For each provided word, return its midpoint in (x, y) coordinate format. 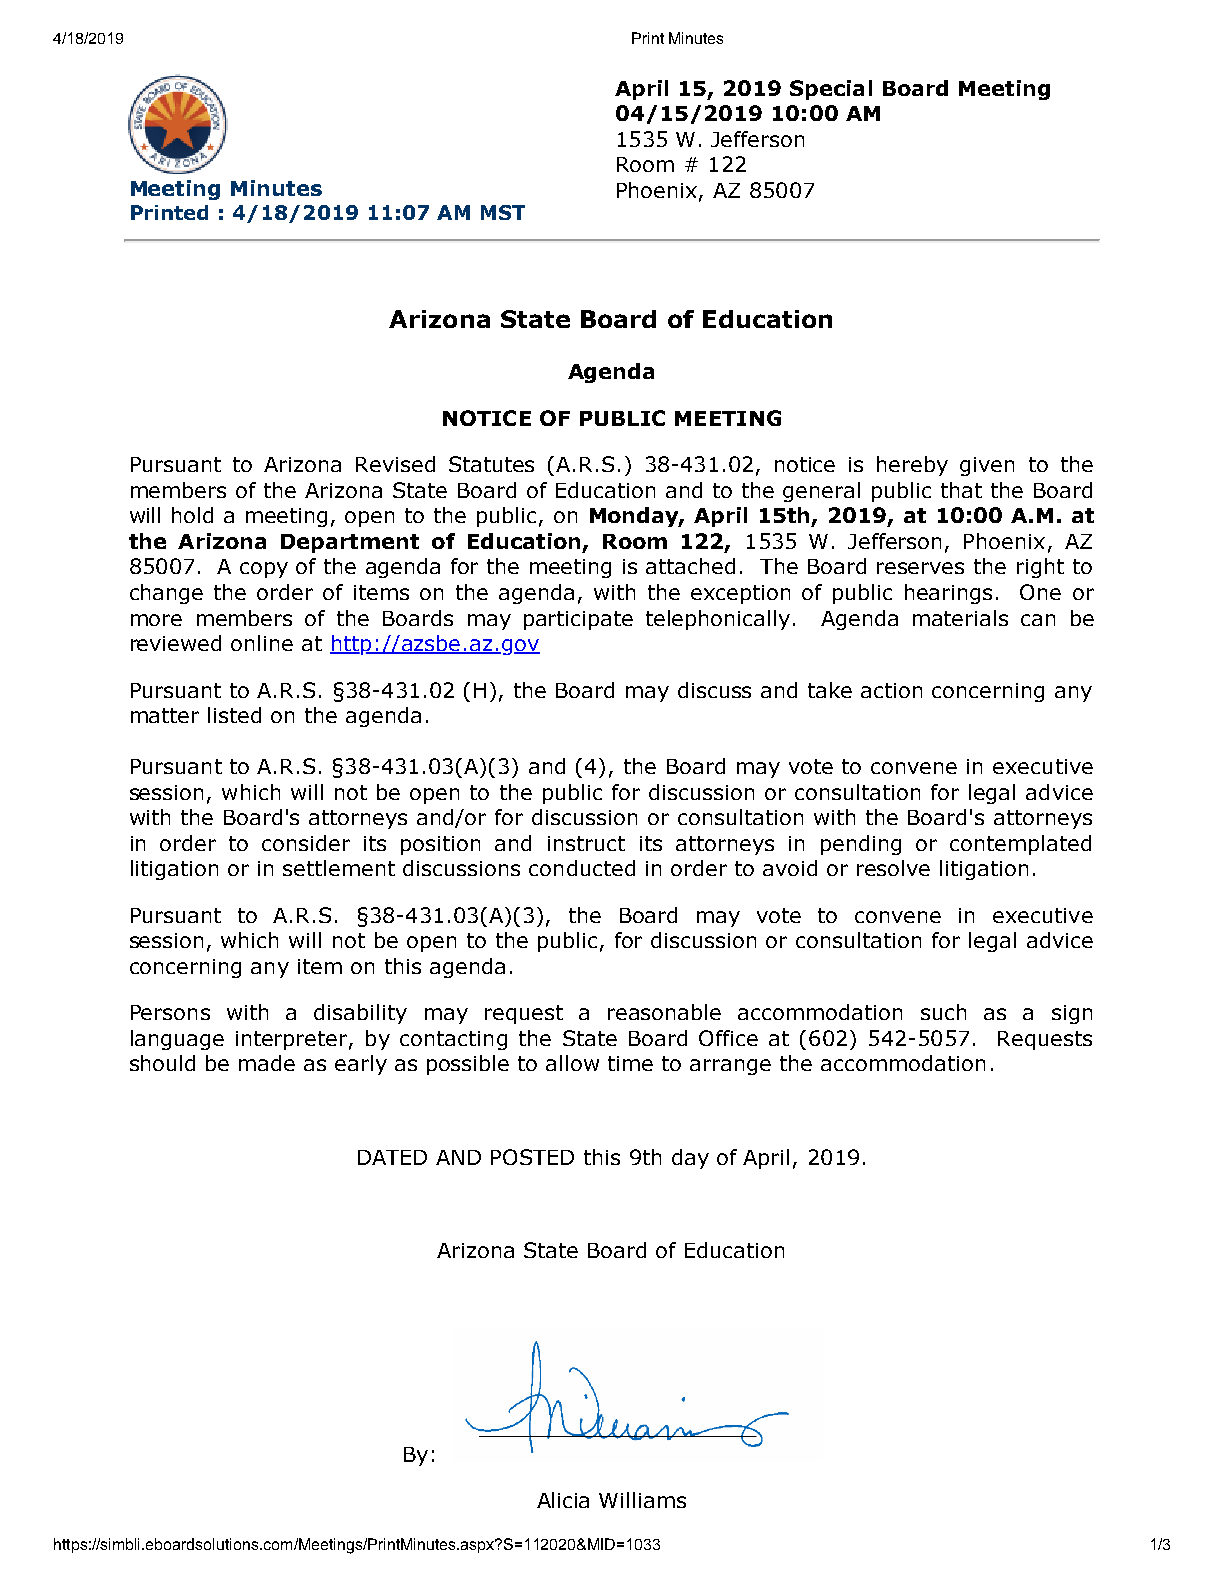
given (987, 466)
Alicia (563, 1500)
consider (306, 843)
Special (831, 90)
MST (503, 212)
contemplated (1020, 845)
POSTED (532, 1157)
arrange (730, 1067)
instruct (586, 843)
